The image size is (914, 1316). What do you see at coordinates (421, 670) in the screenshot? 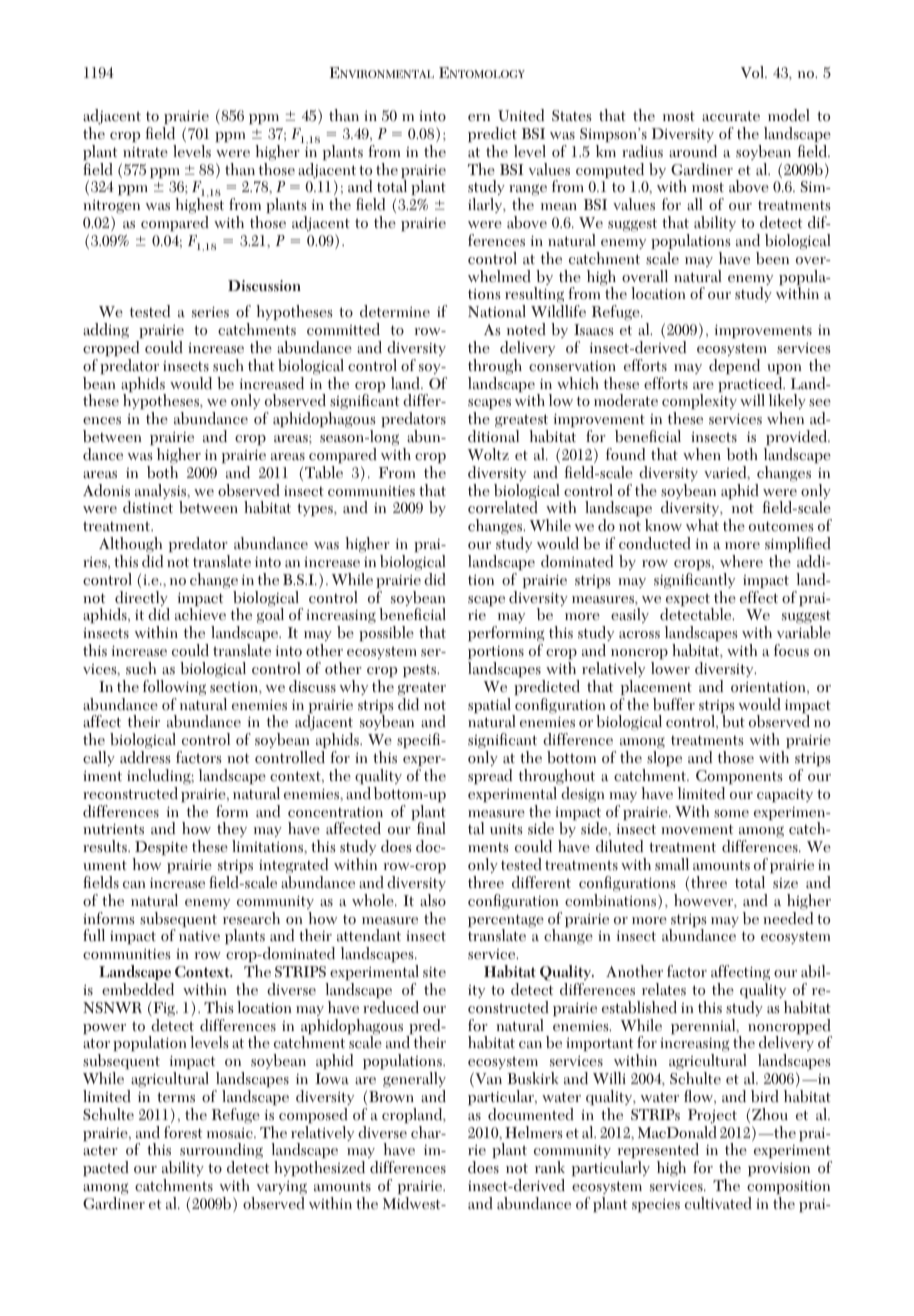
I see `pests` at bounding box center [421, 670].
